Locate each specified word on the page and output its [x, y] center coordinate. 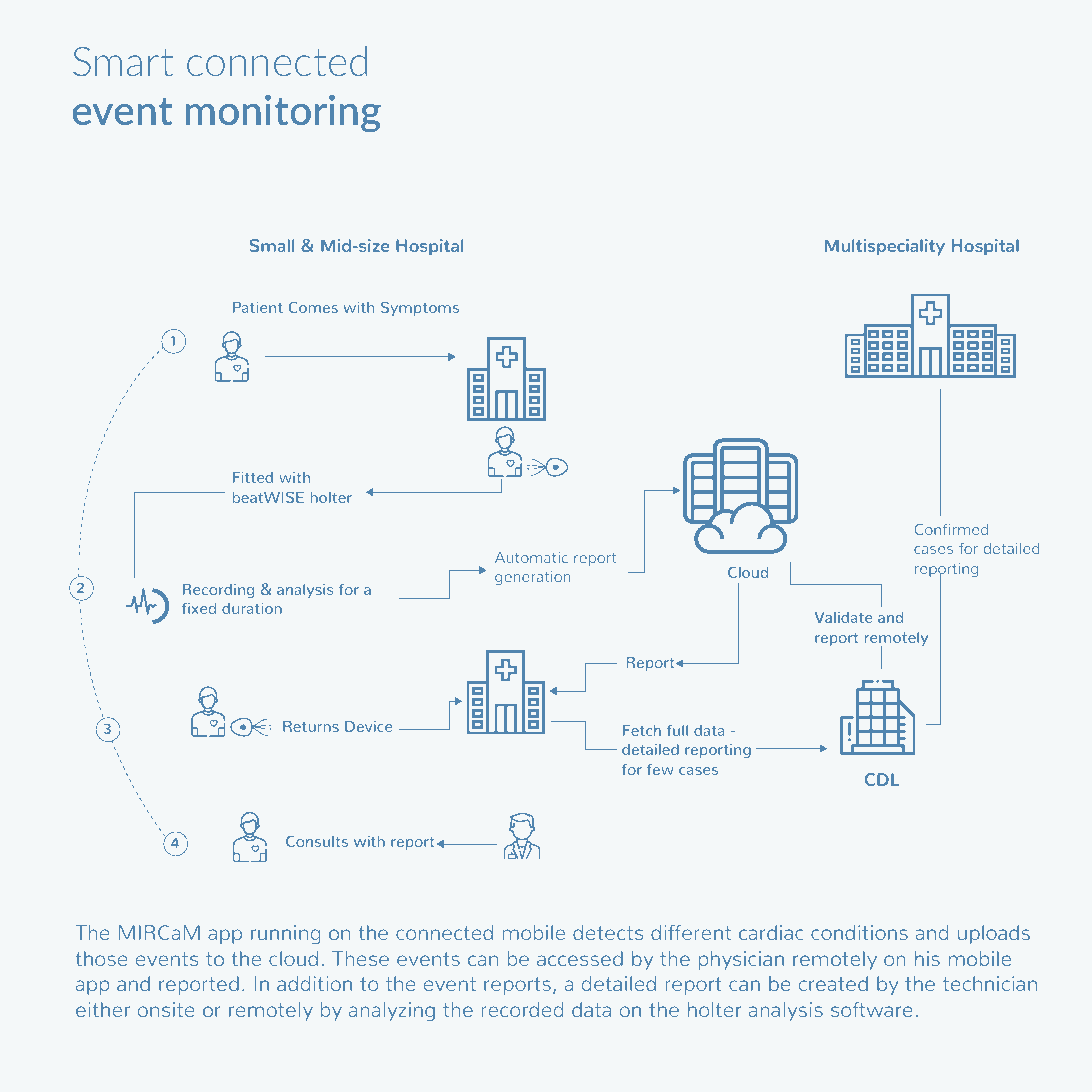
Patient [258, 307]
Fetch [642, 730]
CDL [882, 779]
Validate [843, 617]
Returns [311, 726]
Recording [218, 591]
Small [272, 245]
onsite [166, 1009]
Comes [313, 307]
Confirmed [951, 529]
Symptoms [420, 308]
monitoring [283, 114]
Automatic [531, 557]
